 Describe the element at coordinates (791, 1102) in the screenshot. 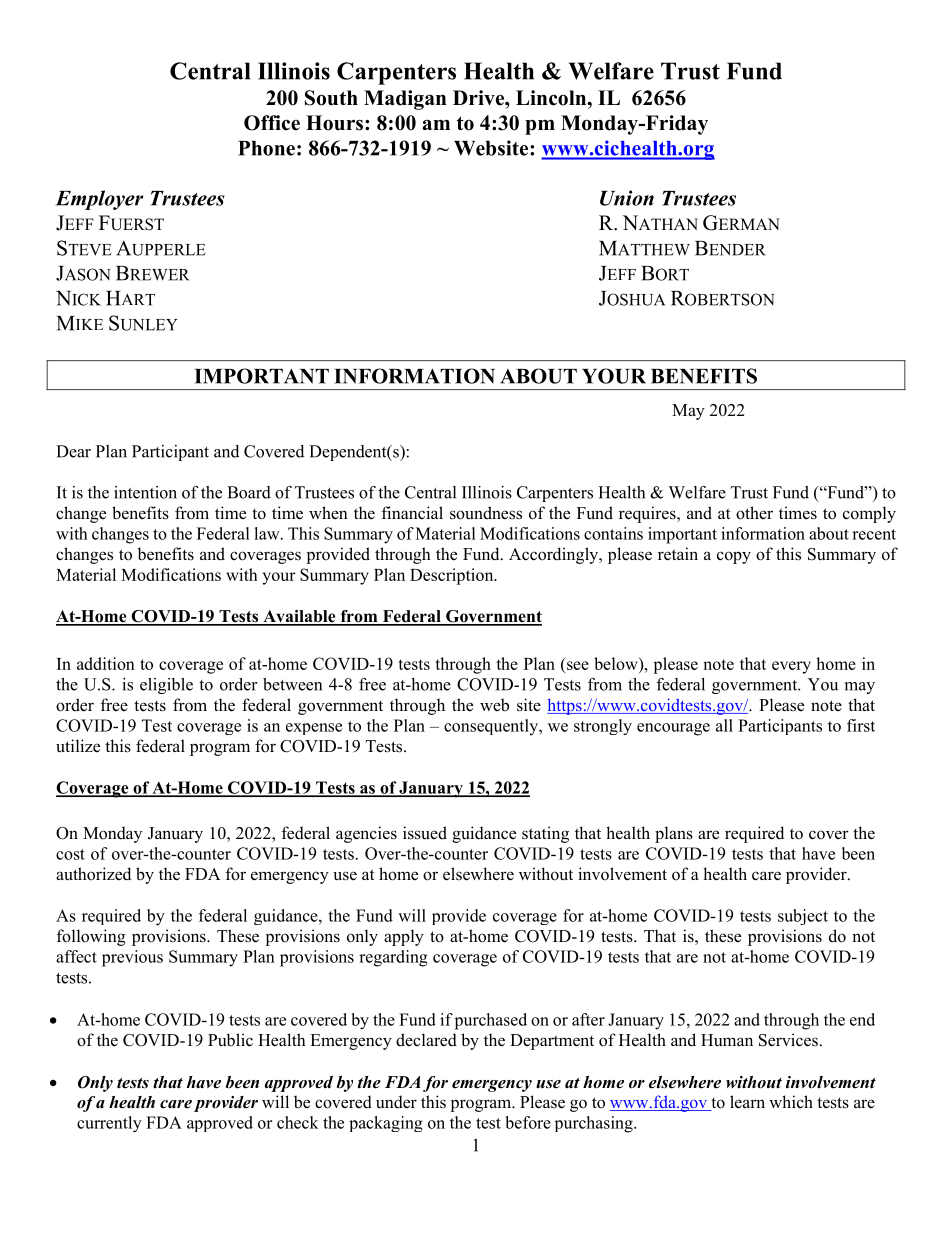

I see `which` at that location.
